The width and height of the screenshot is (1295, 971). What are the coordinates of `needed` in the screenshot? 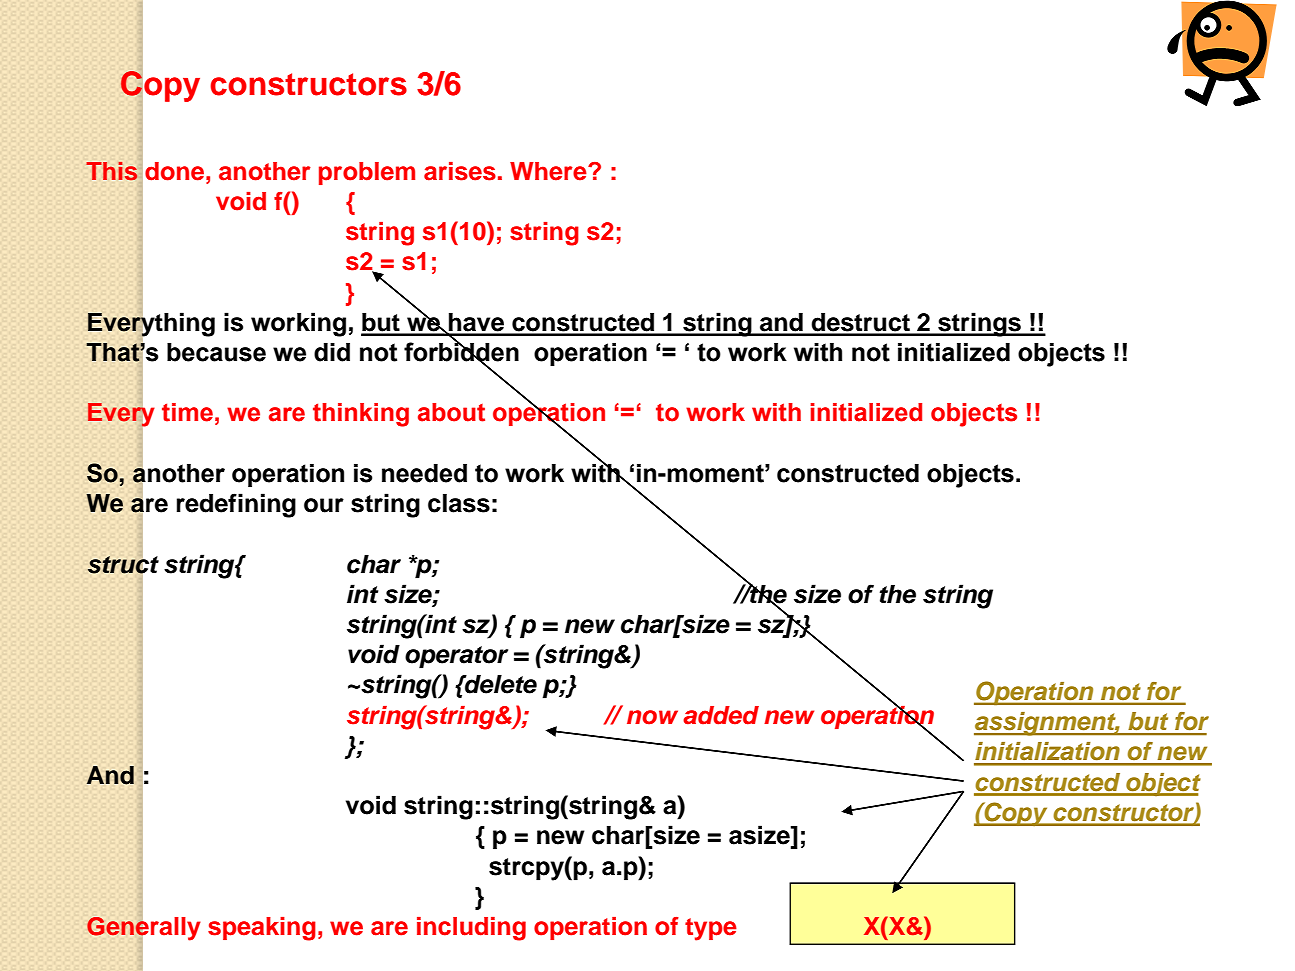 It's located at (424, 473).
